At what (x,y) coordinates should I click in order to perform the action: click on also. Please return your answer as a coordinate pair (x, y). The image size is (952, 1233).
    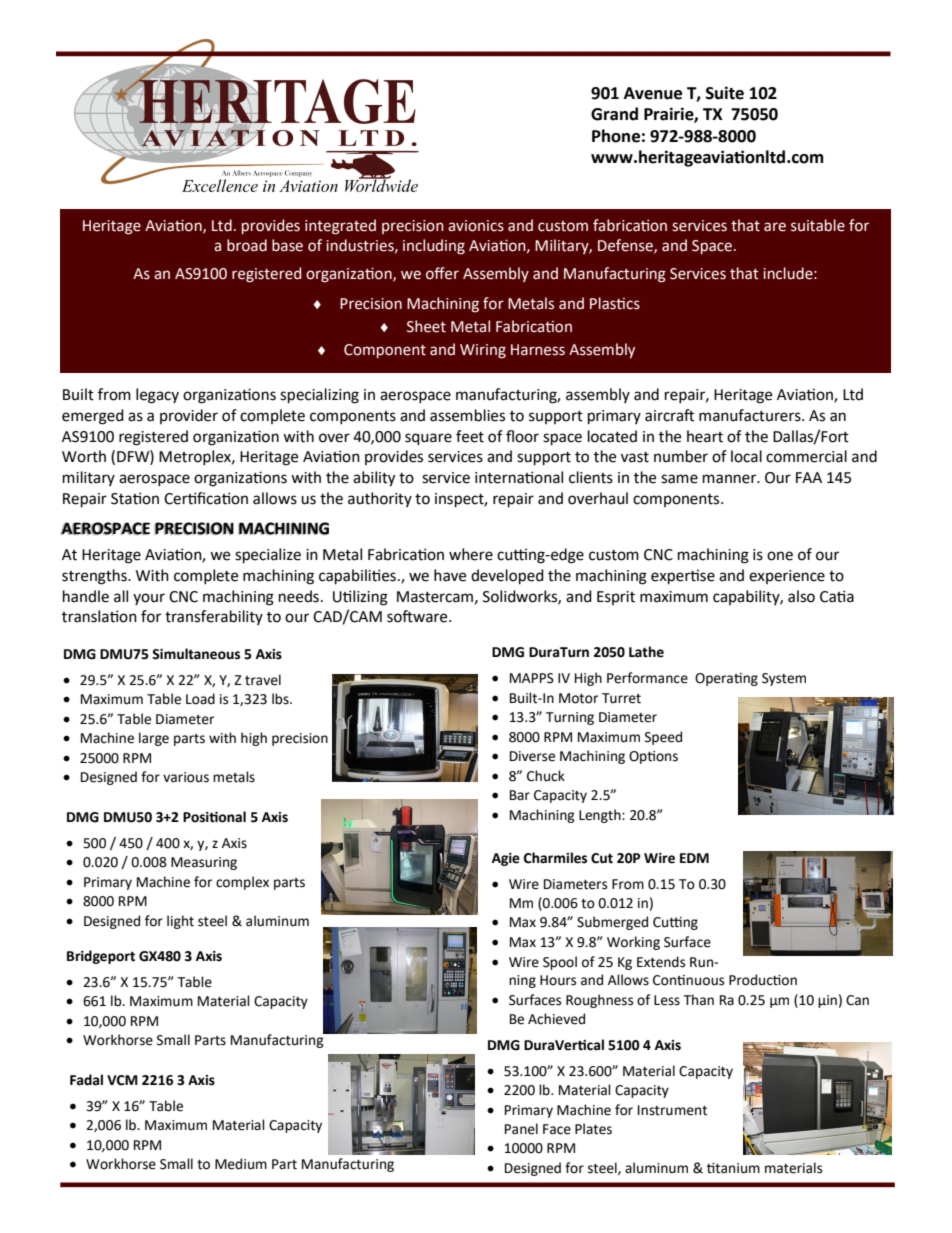
    Looking at the image, I should click on (801, 596).
